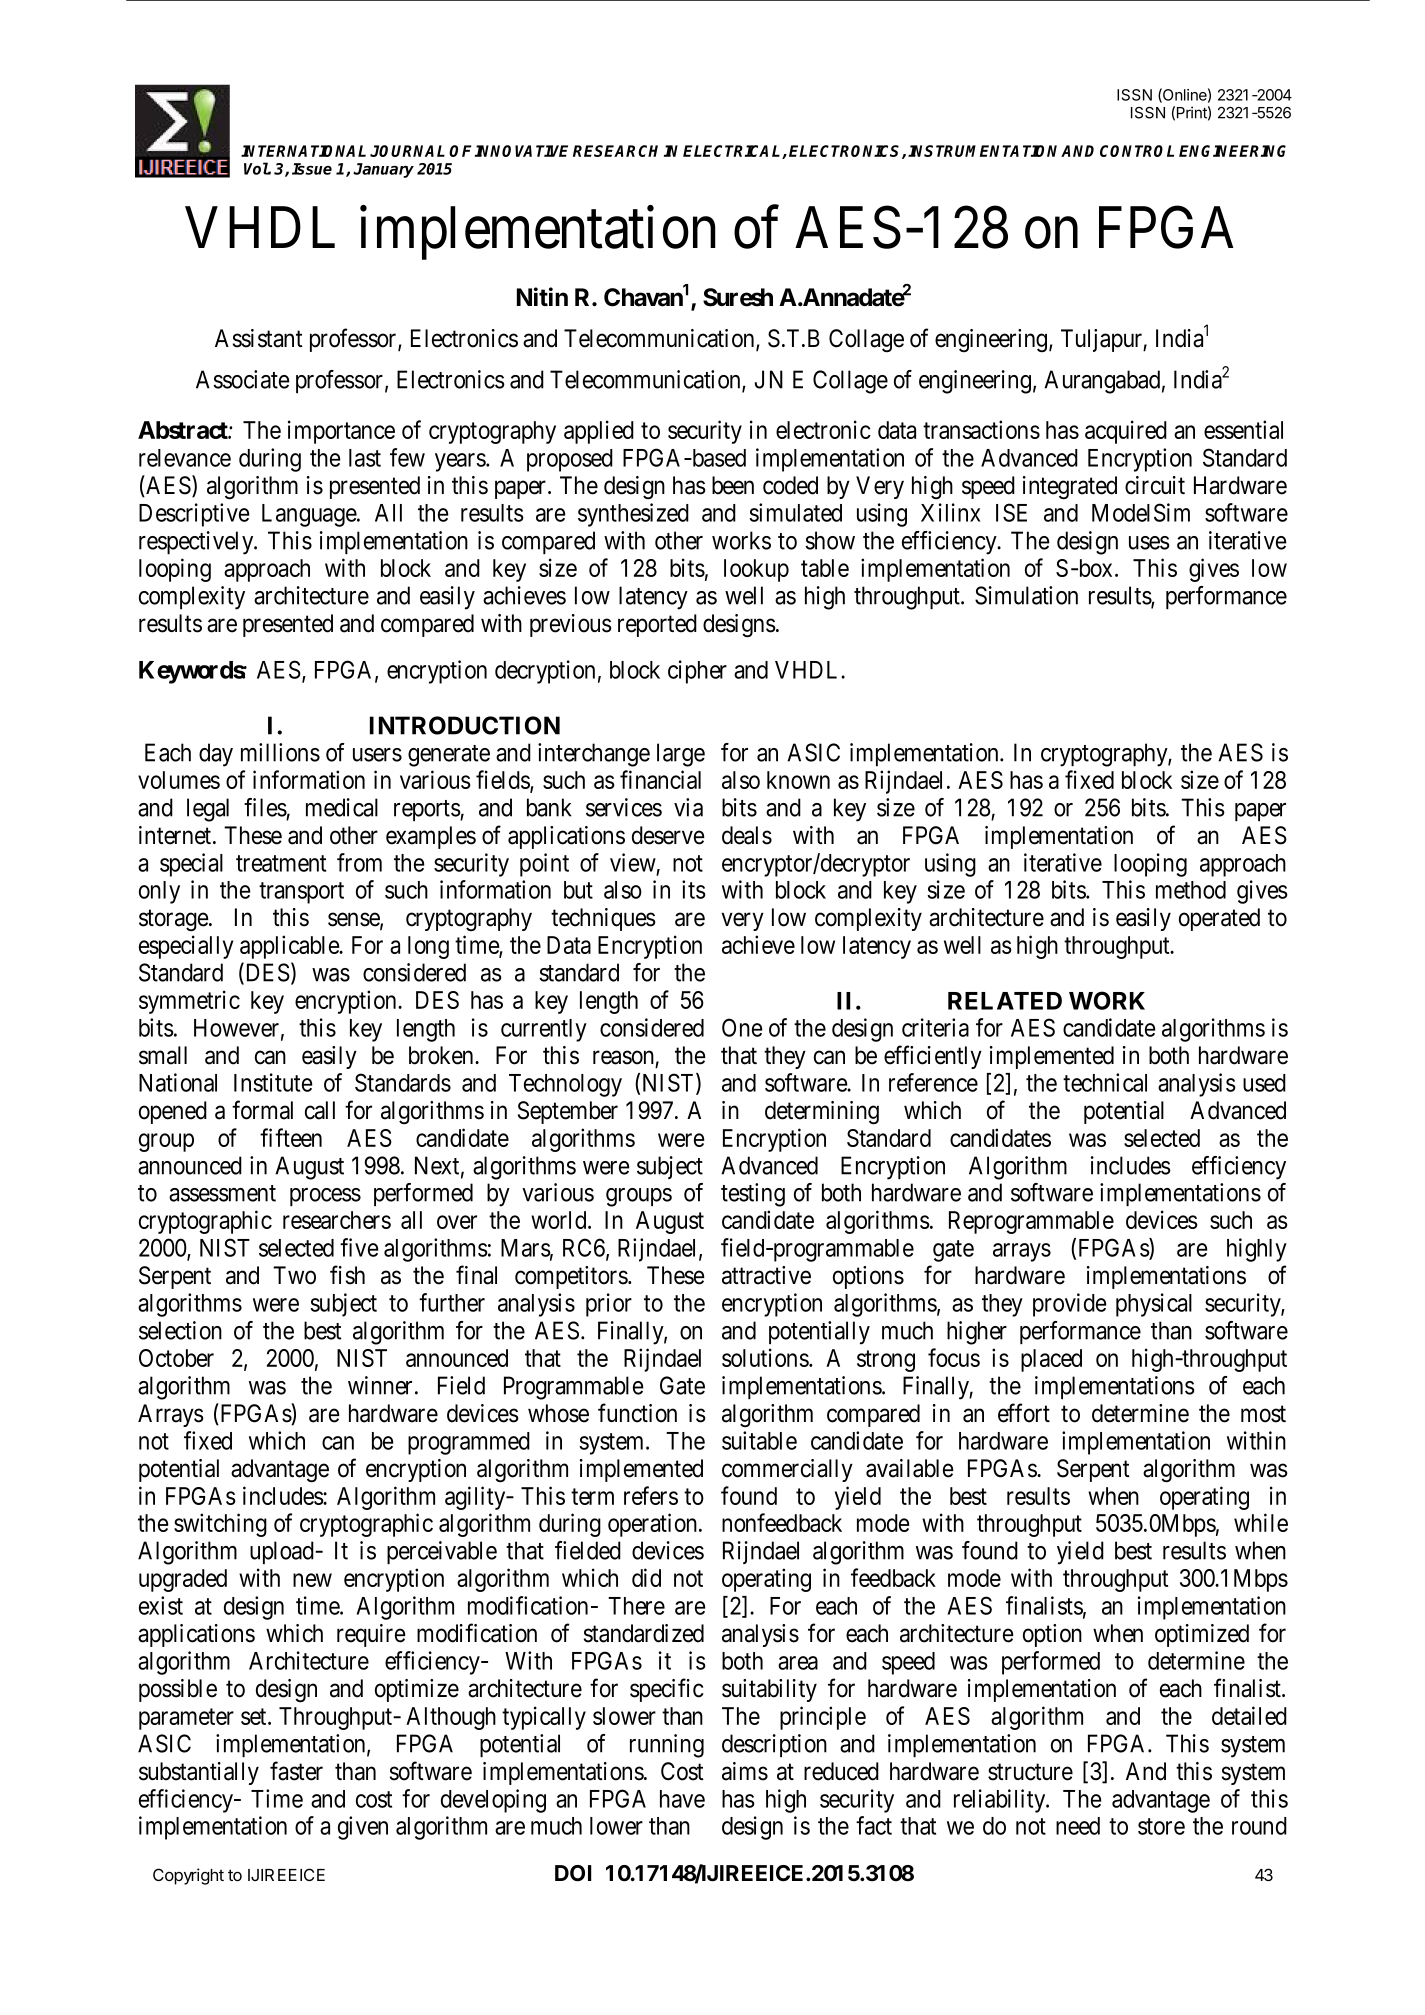  I want to click on Issue, so click(312, 169).
